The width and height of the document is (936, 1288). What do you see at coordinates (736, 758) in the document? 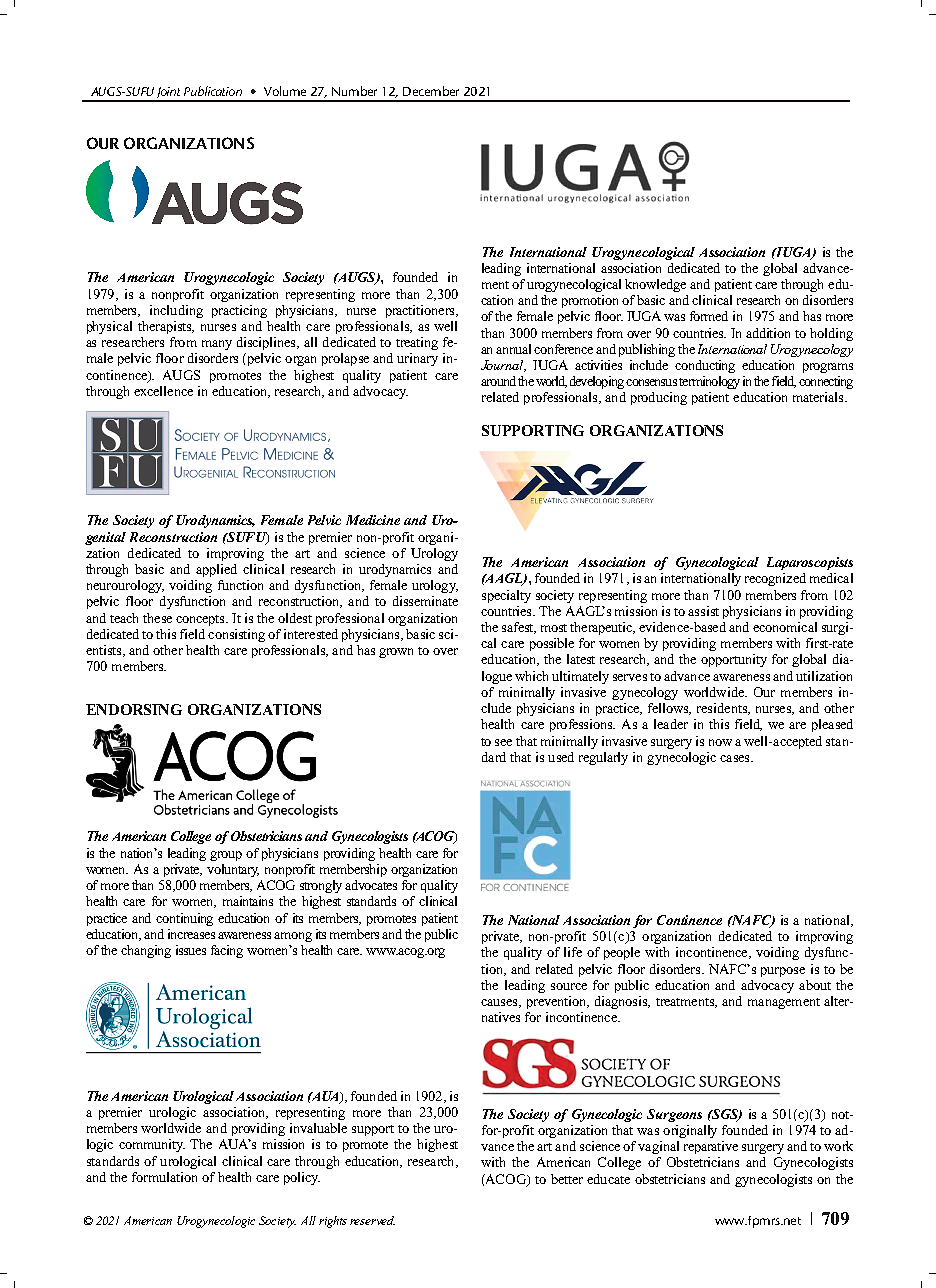
I see `cases` at bounding box center [736, 758].
